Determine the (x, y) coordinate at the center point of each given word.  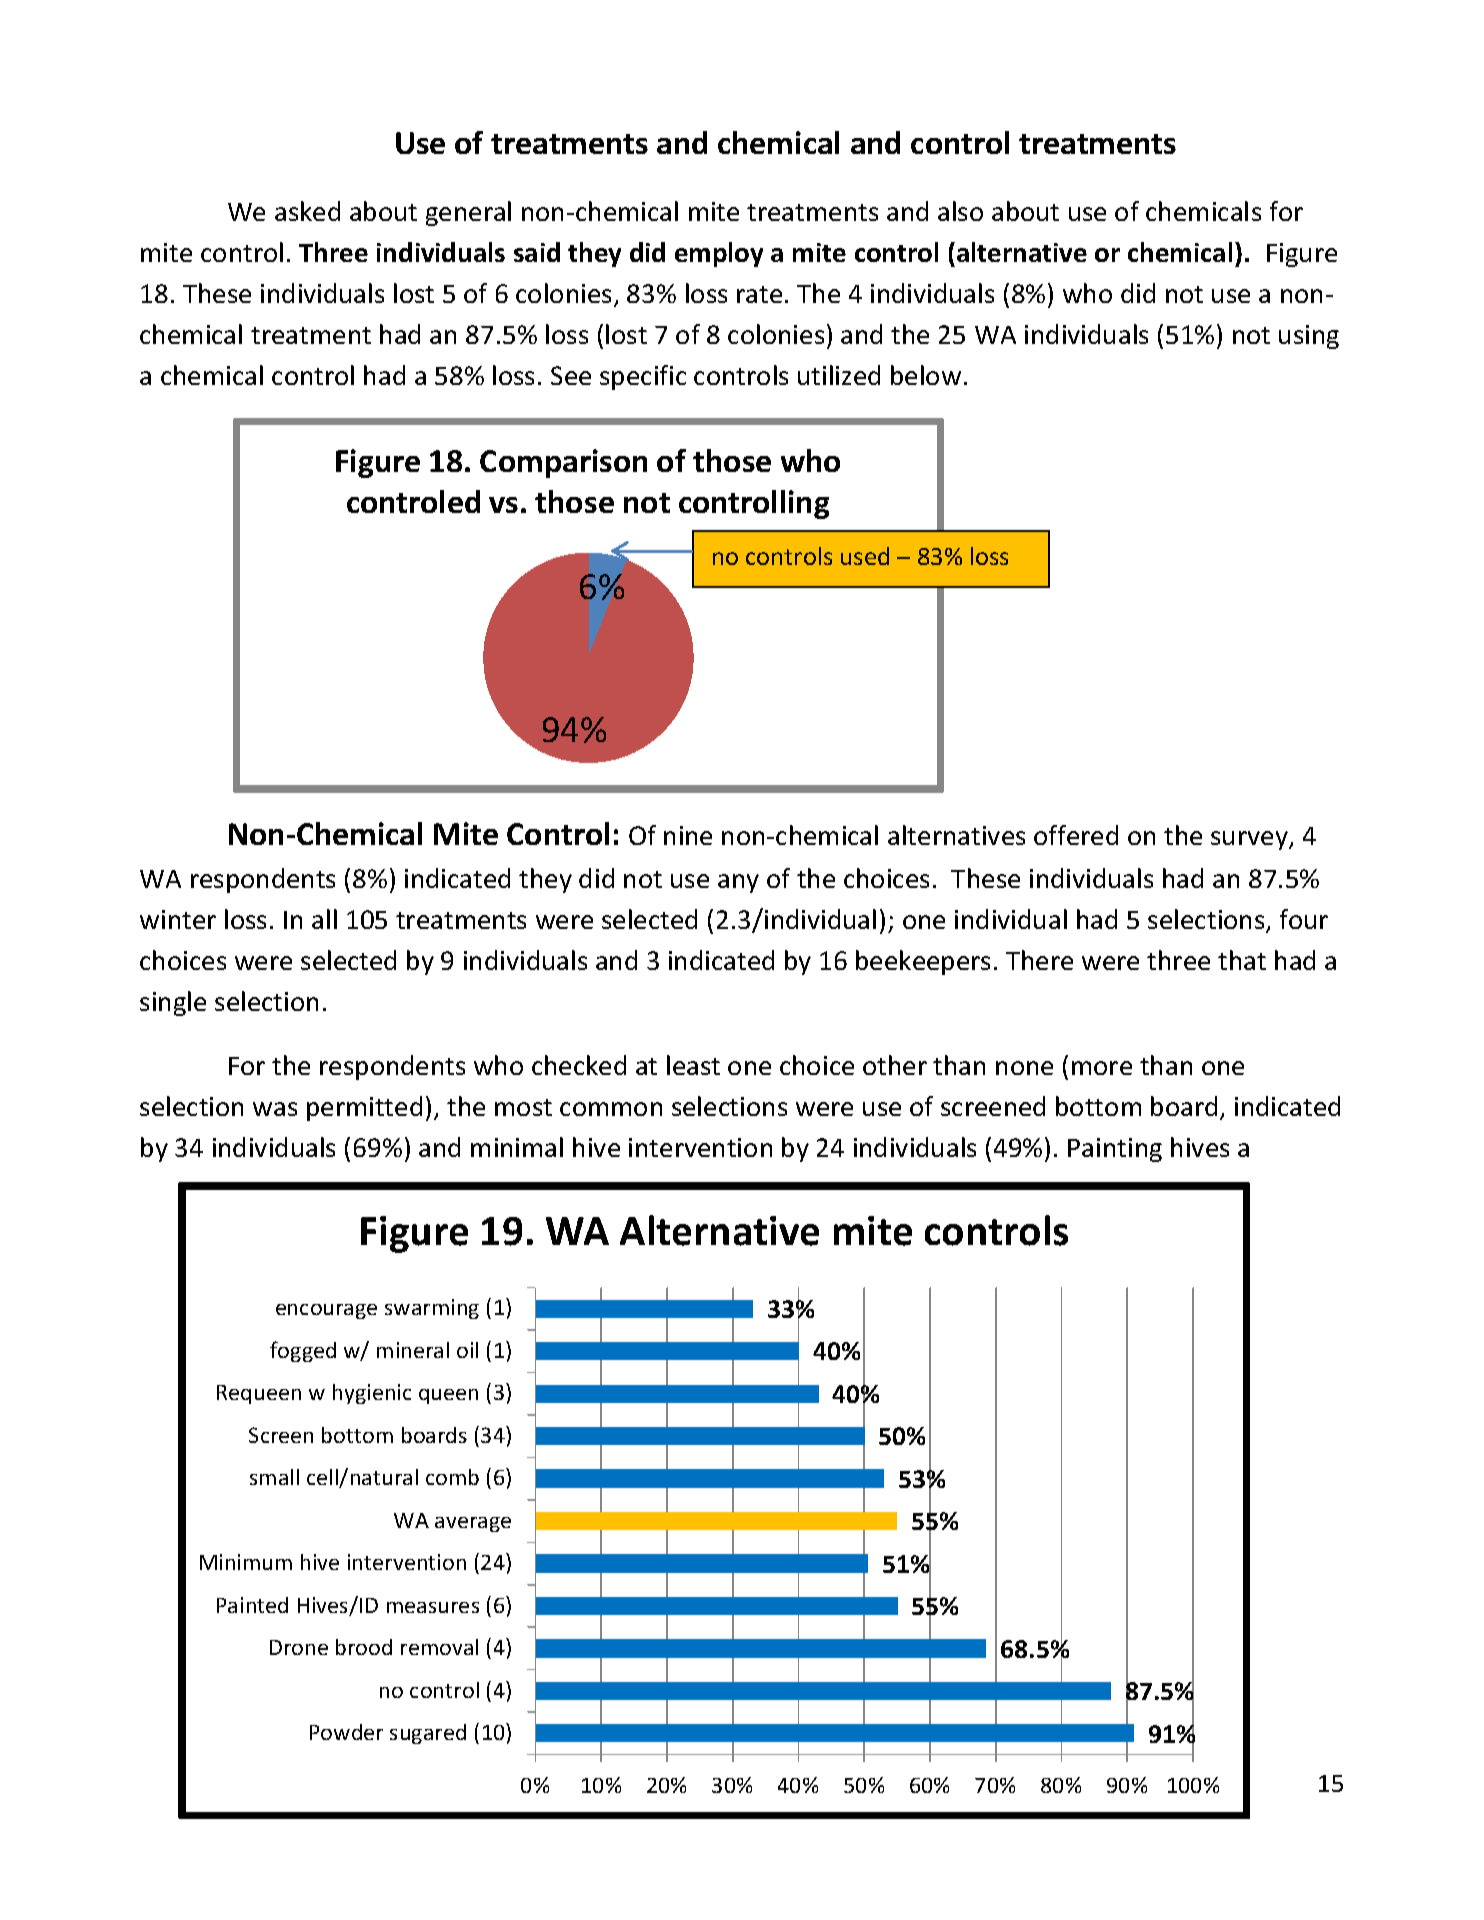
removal (439, 1647)
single (173, 1003)
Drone (299, 1647)
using (1309, 337)
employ (719, 254)
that (1242, 960)
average (473, 1524)
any (738, 883)
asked (307, 211)
